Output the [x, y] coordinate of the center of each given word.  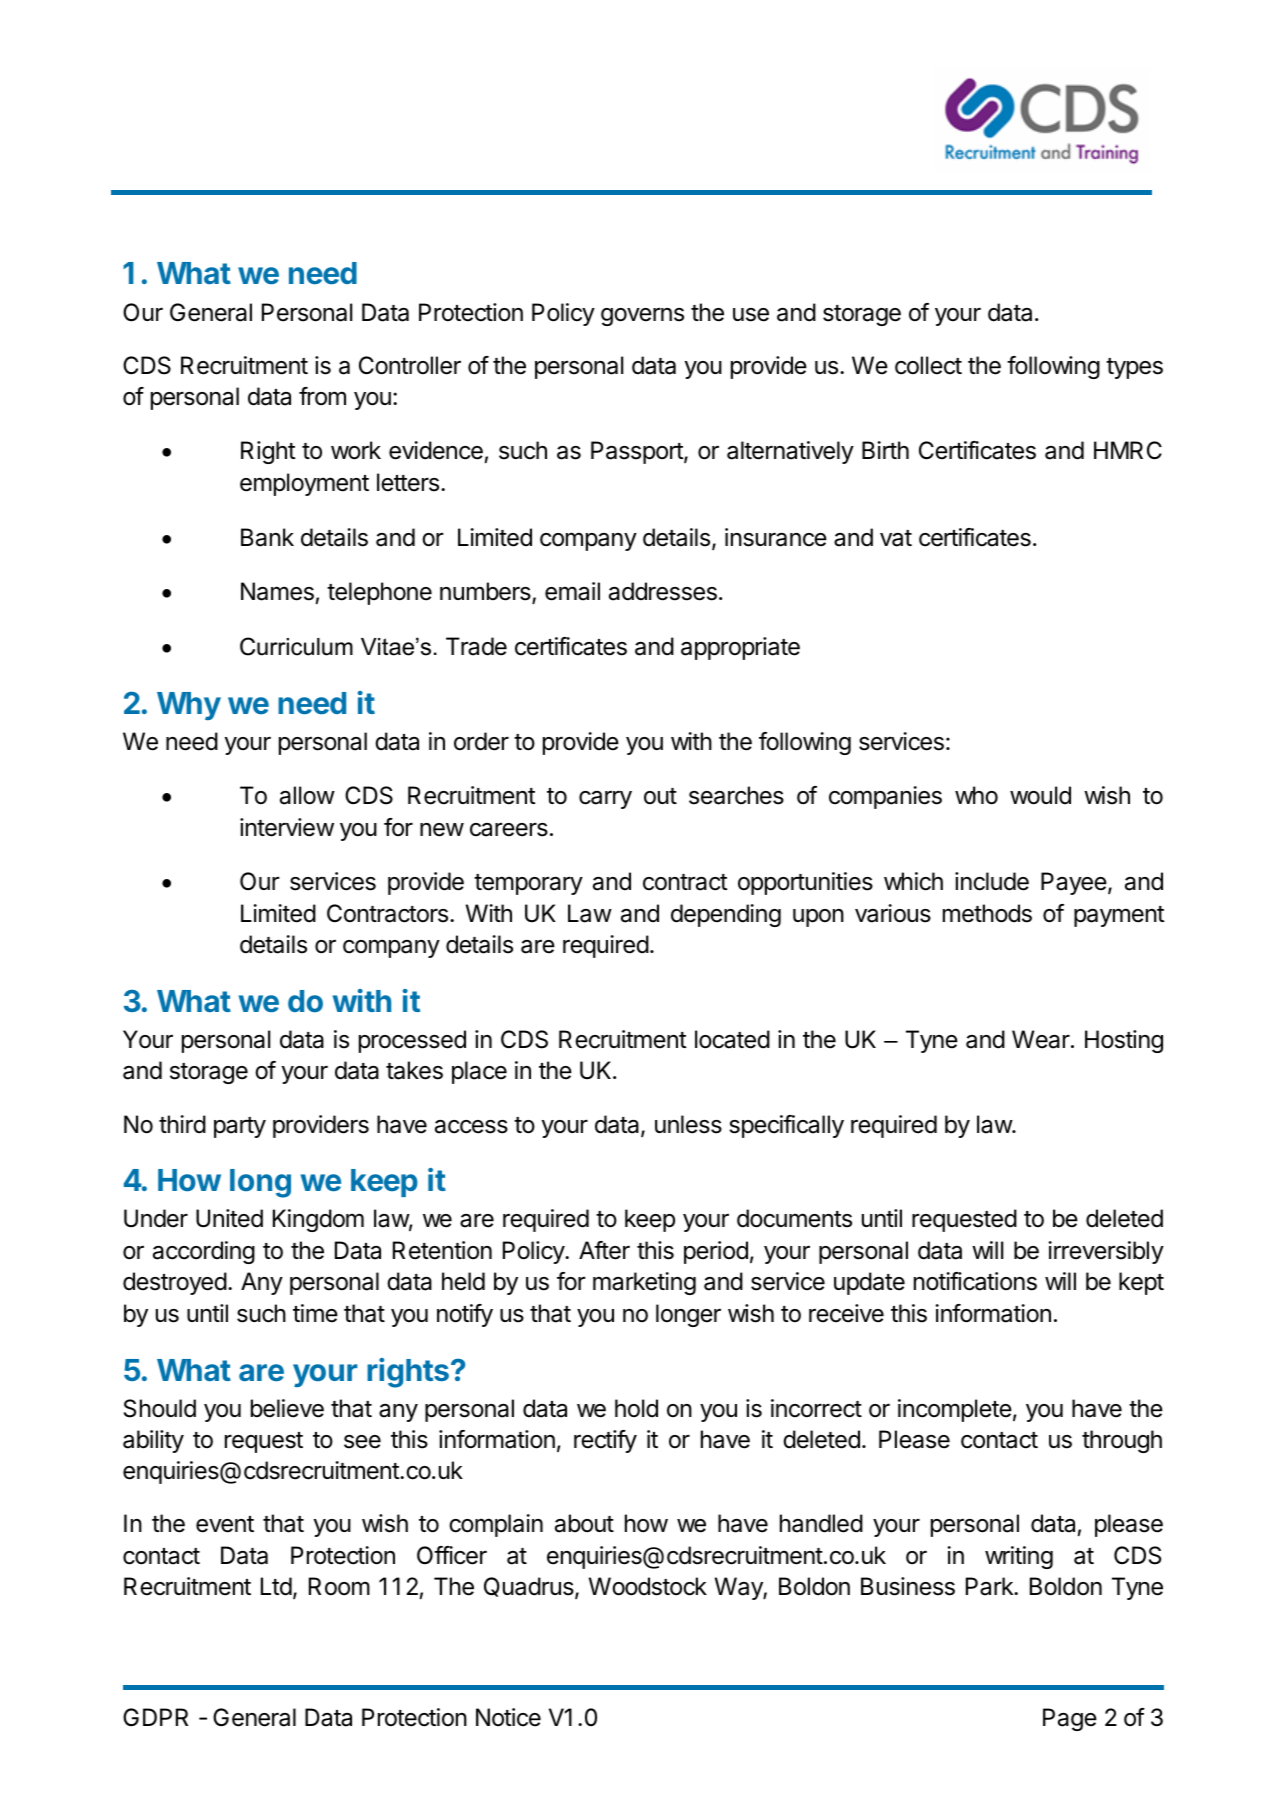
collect [928, 365]
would [1040, 795]
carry [605, 800]
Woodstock [648, 1586]
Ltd [276, 1586]
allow [307, 795]
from [322, 396]
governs [642, 316]
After [604, 1250]
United [229, 1218]
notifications [975, 1281]
